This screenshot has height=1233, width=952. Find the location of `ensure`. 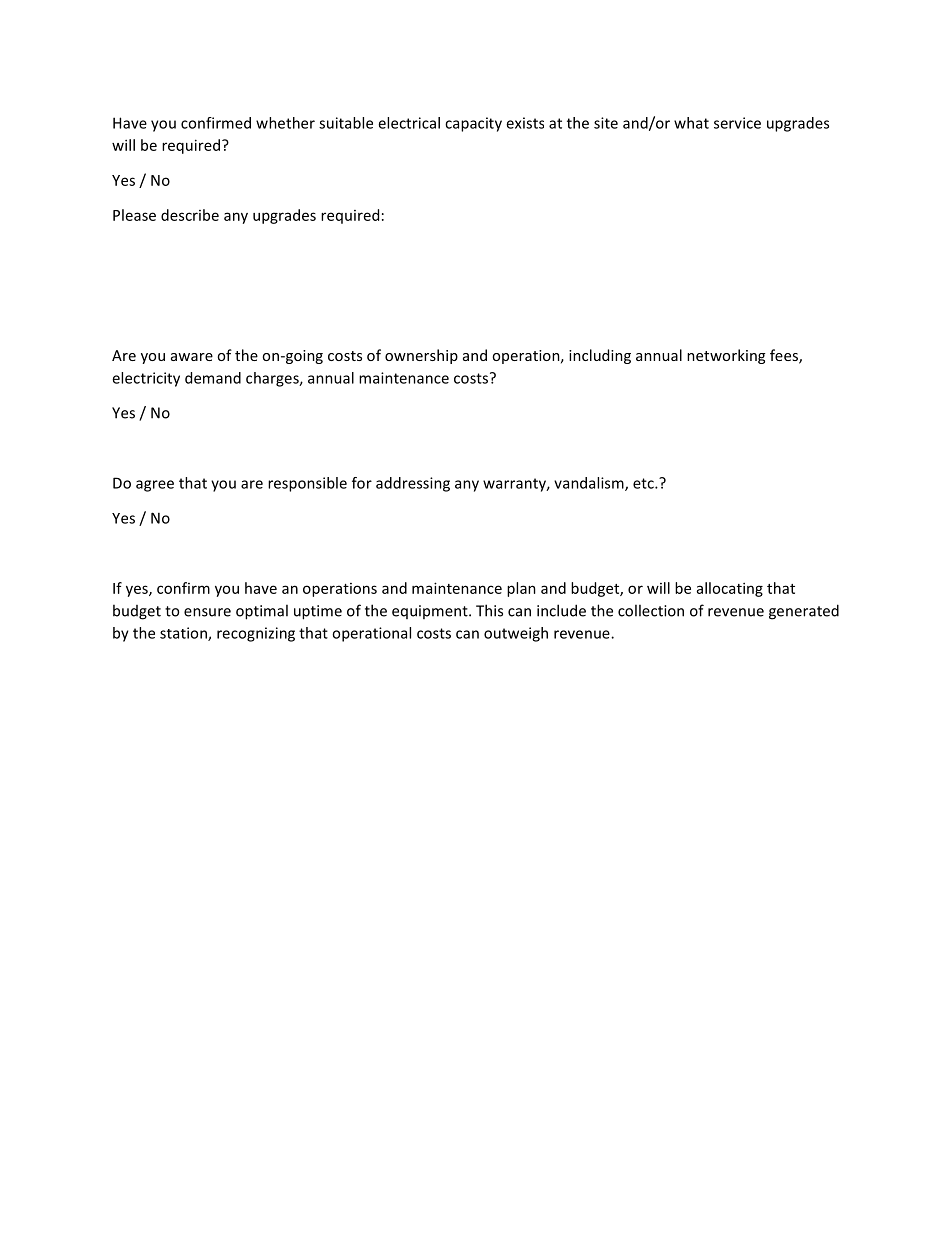

ensure is located at coordinates (207, 612).
